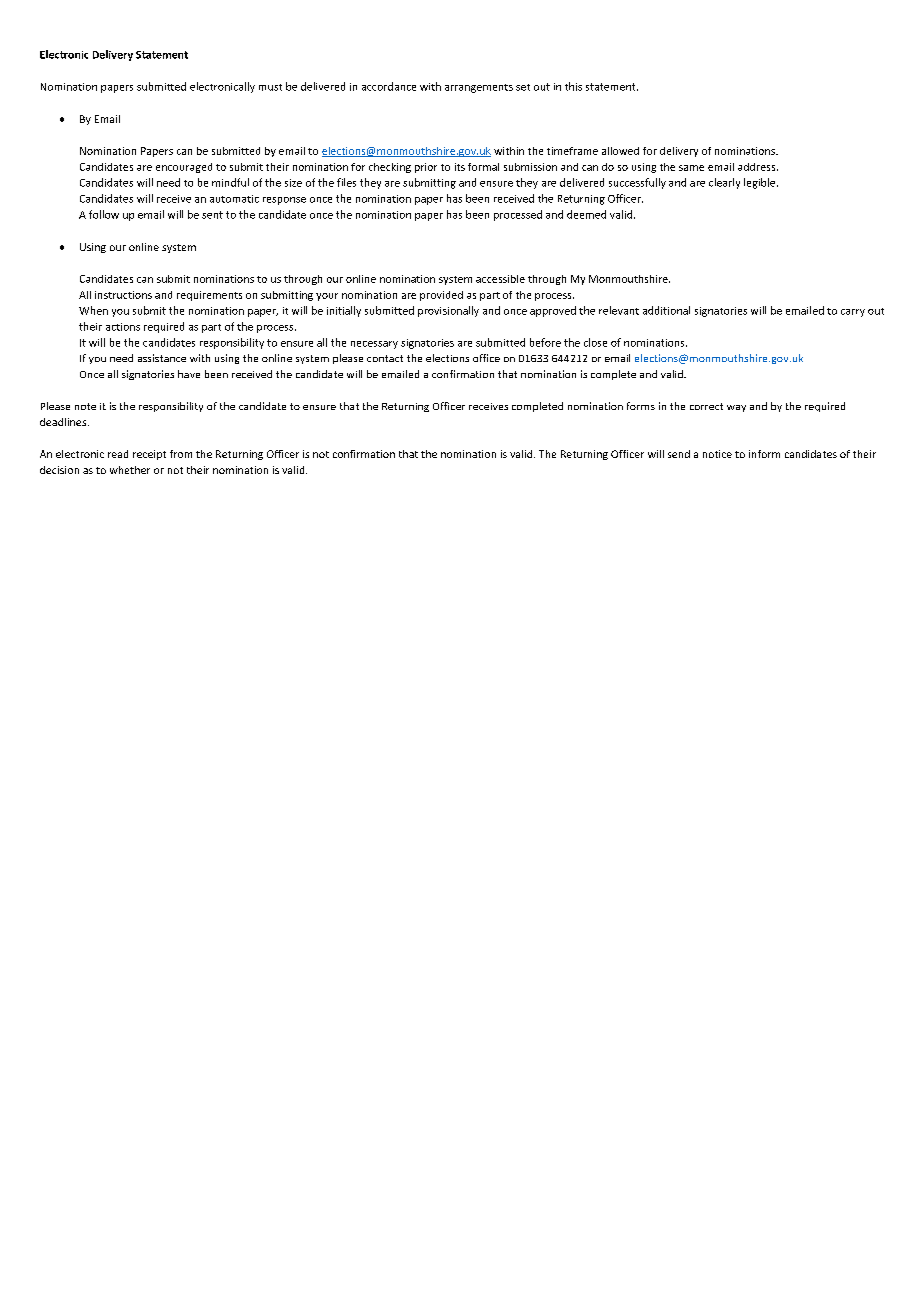  What do you see at coordinates (679, 454) in the page?
I see `send` at bounding box center [679, 454].
